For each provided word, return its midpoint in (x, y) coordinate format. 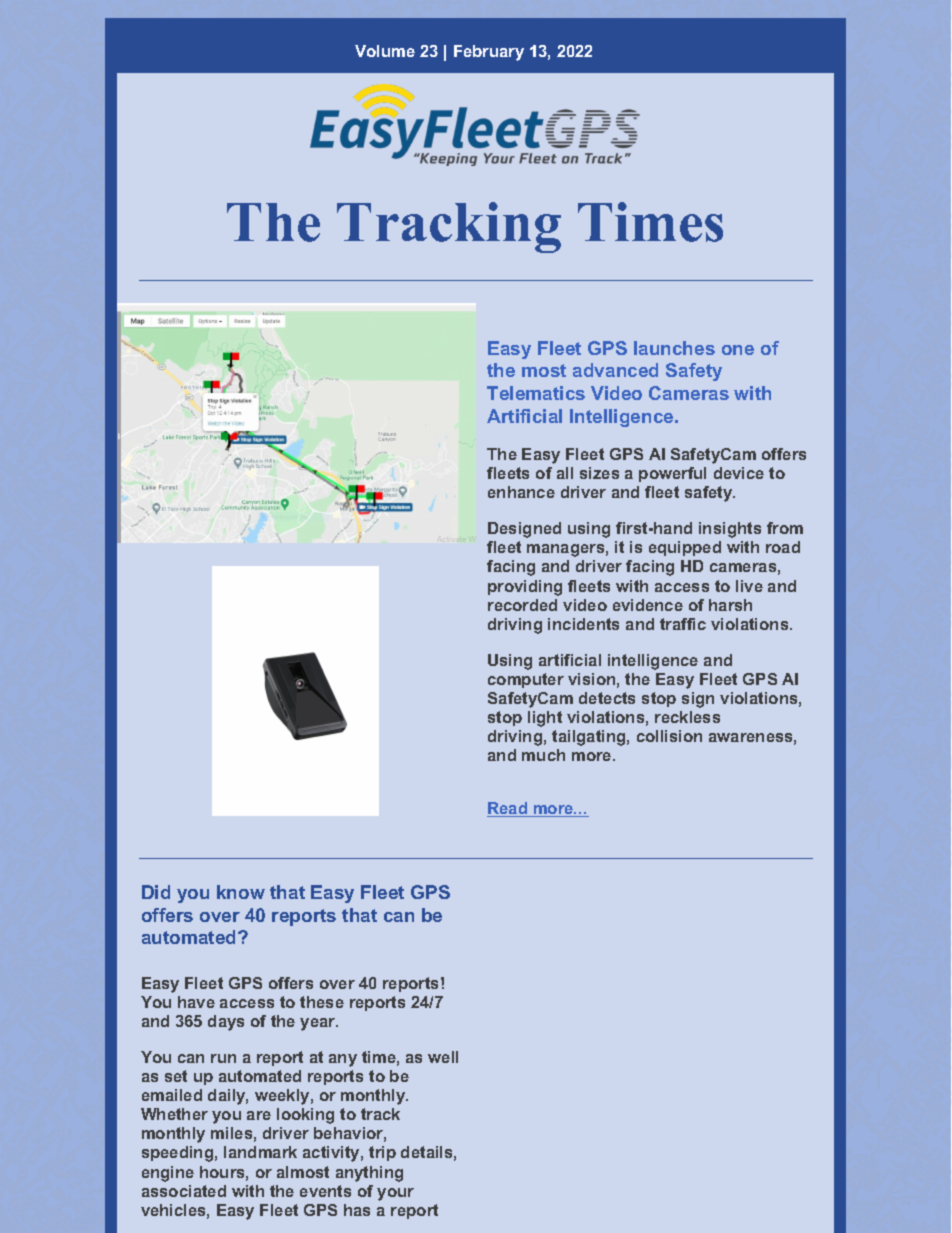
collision (669, 736)
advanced (615, 370)
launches (674, 348)
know (241, 892)
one (738, 350)
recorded (522, 605)
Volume (385, 51)
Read (508, 809)
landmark (260, 1152)
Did (156, 892)
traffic (683, 624)
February (489, 53)
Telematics (536, 393)
